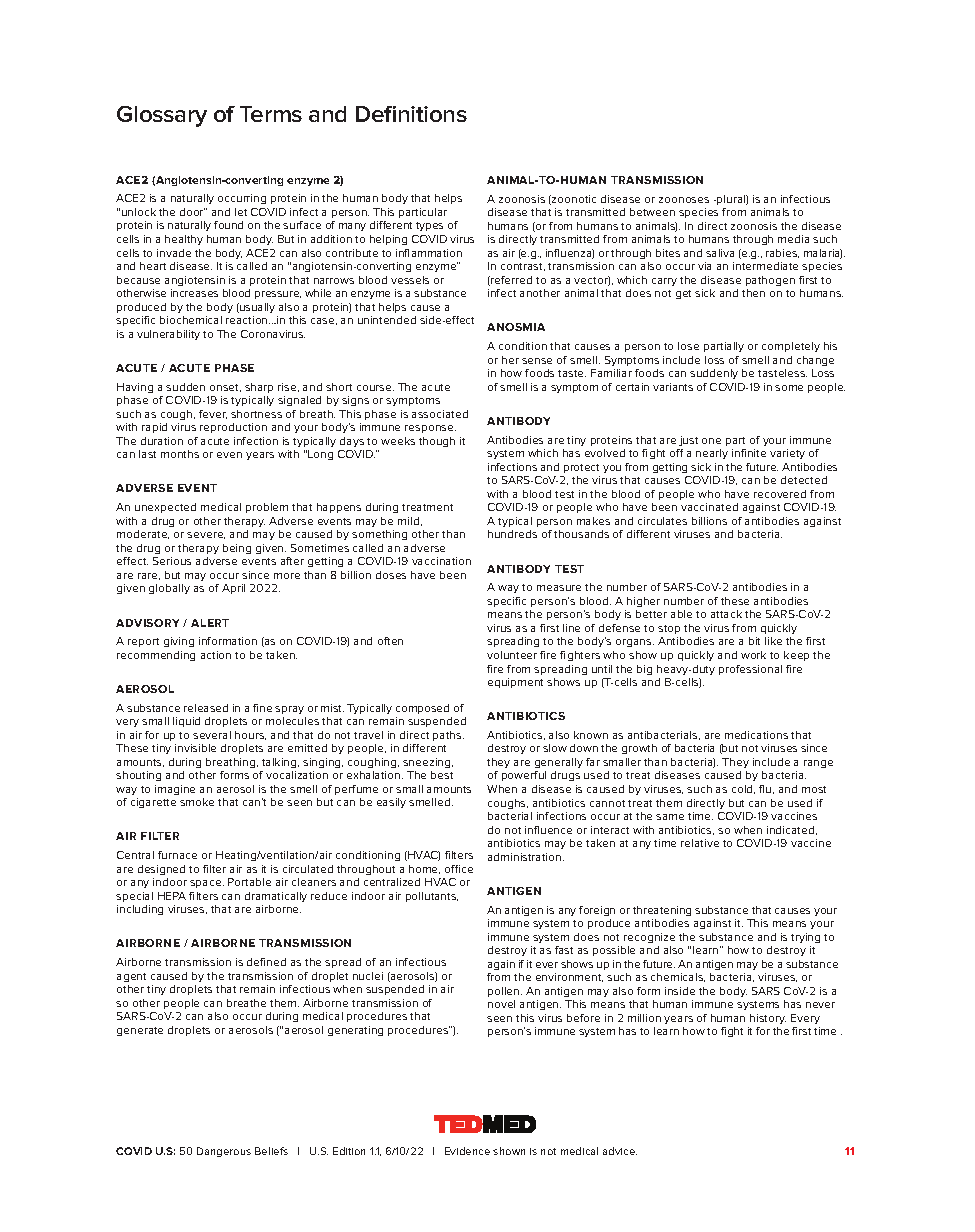 The image size is (975, 1232). What do you see at coordinates (467, 1151) in the screenshot?
I see `Evidence` at bounding box center [467, 1151].
